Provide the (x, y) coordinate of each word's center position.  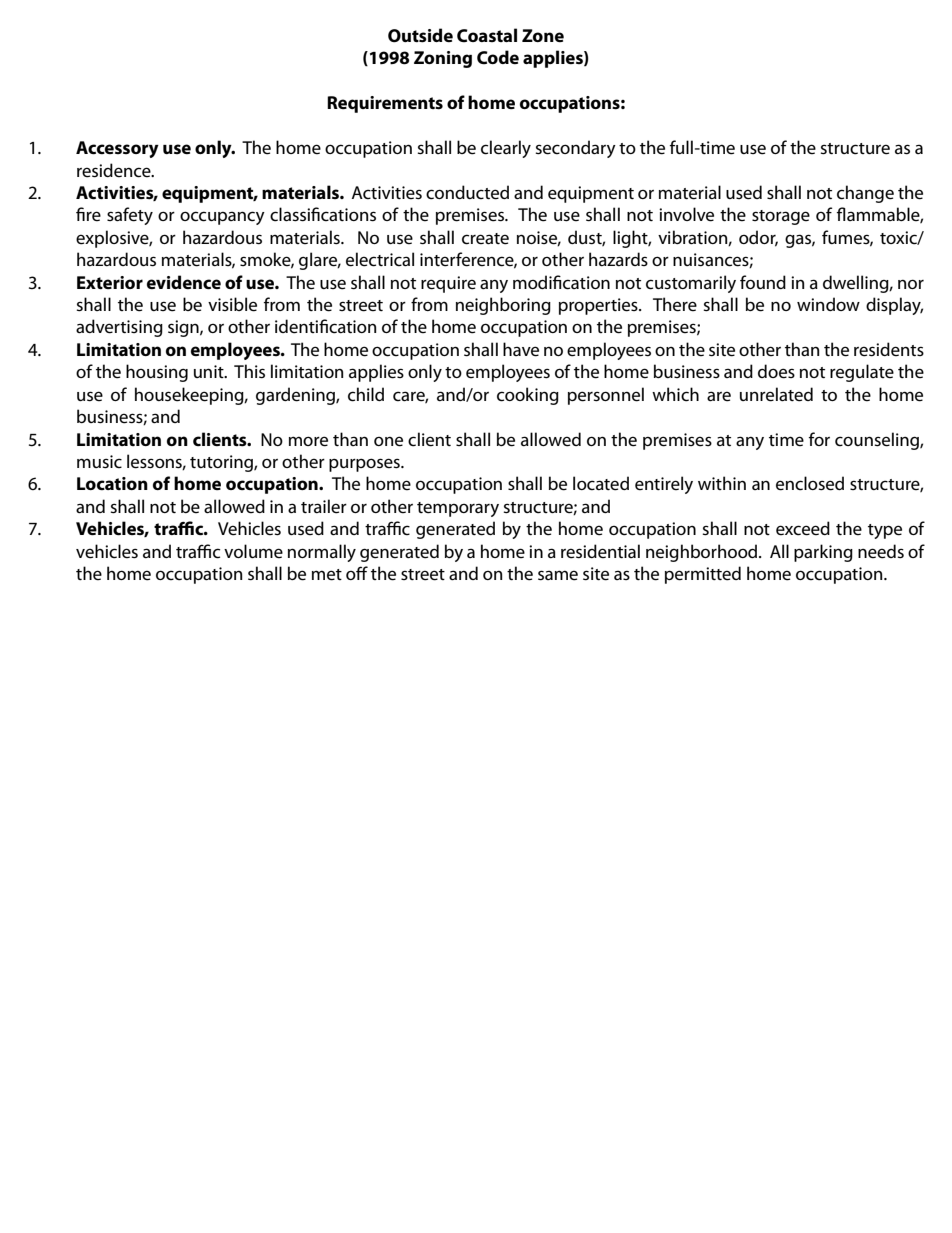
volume (253, 551)
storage (781, 217)
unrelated (776, 394)
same (558, 575)
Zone (543, 35)
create (485, 239)
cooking (528, 396)
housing (157, 373)
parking (823, 553)
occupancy (222, 218)
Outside (420, 35)
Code (498, 57)
